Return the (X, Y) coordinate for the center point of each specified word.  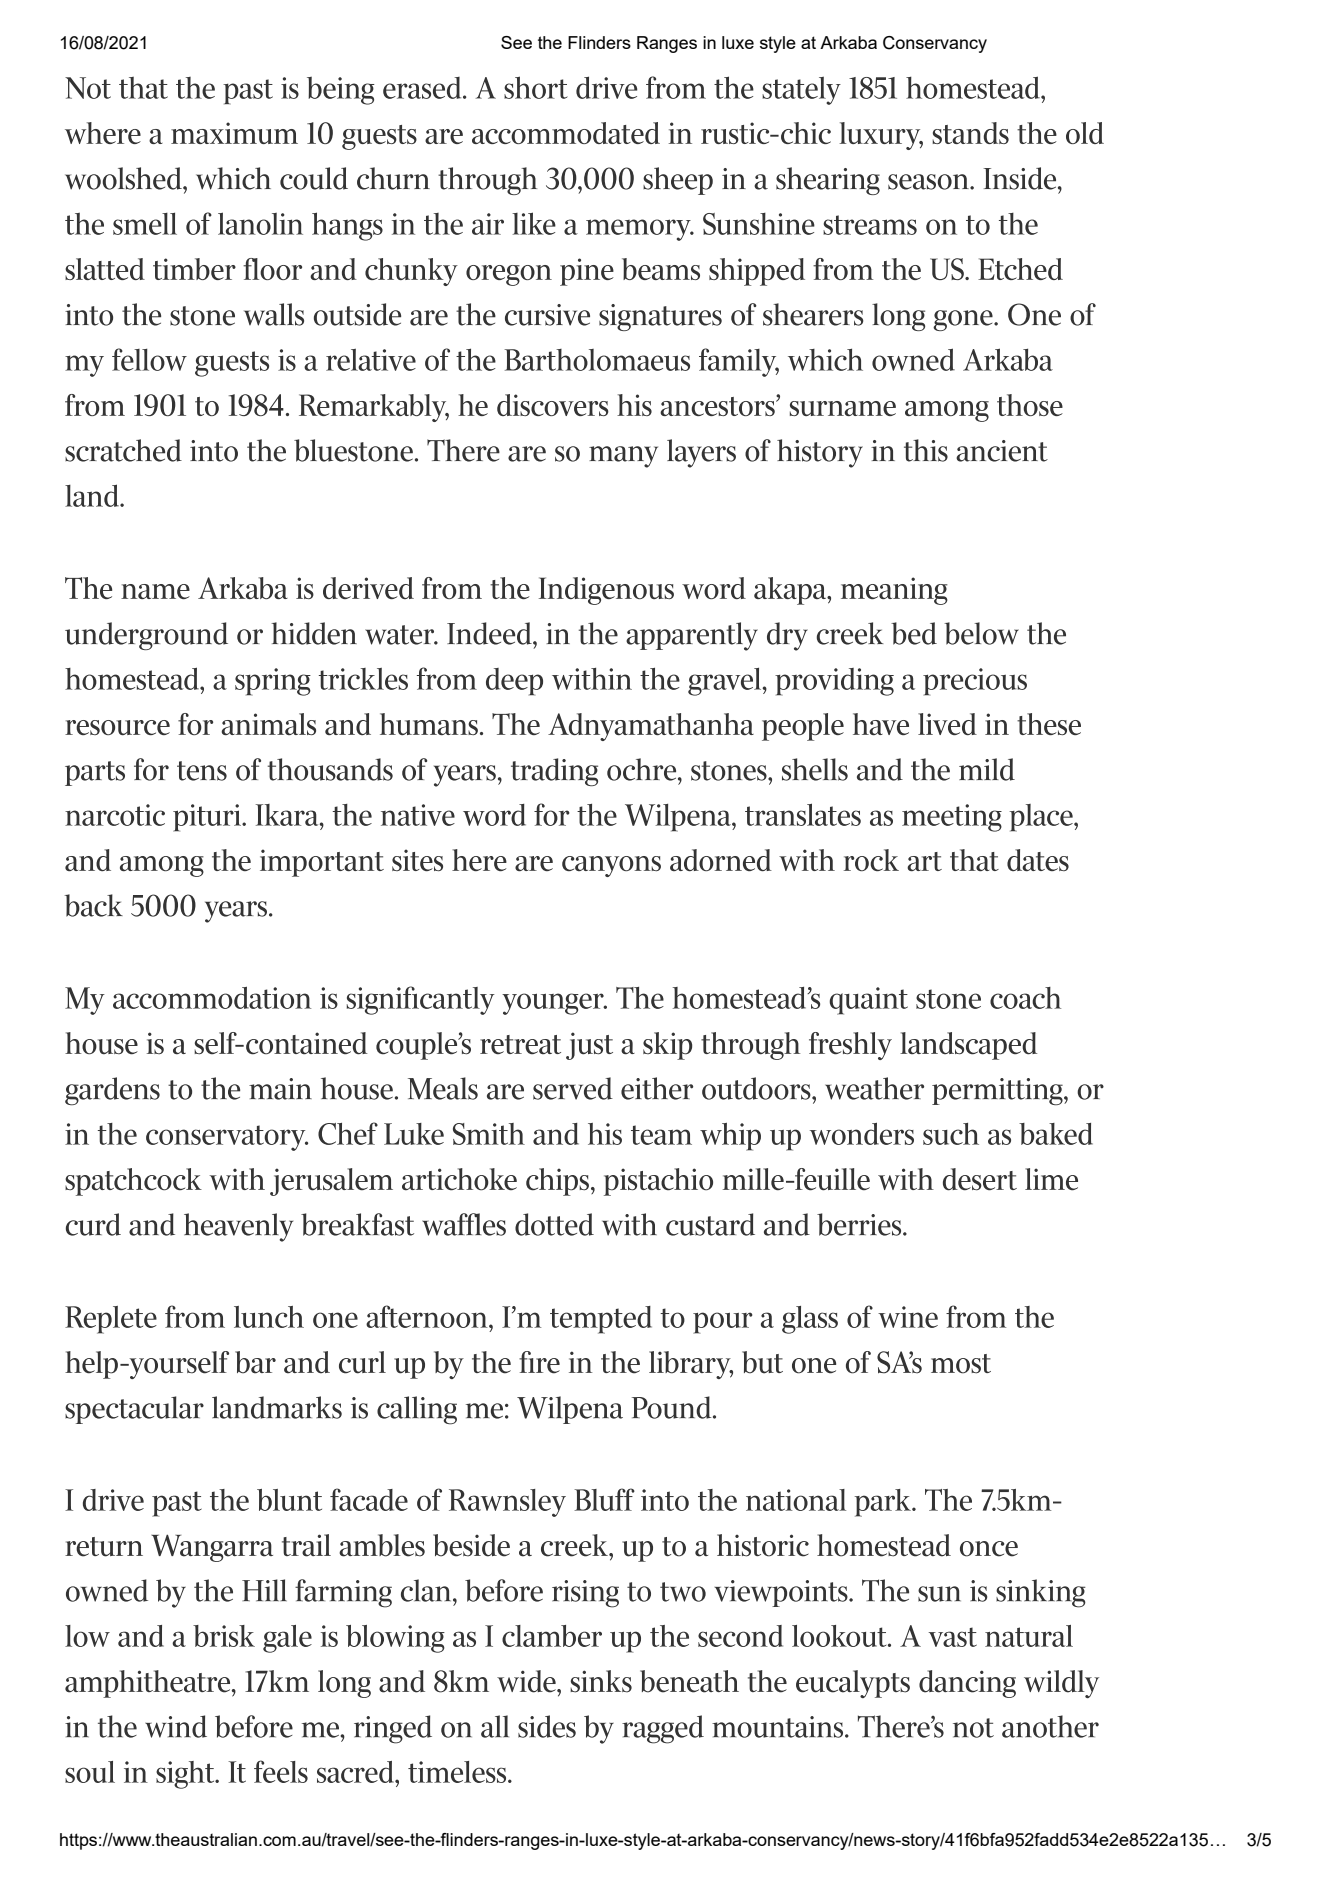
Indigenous (606, 591)
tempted (601, 1320)
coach (1025, 998)
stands (970, 133)
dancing (967, 1684)
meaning (894, 591)
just (589, 1046)
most (961, 1364)
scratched (123, 450)
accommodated (566, 133)
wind (176, 1726)
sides (547, 1726)
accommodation (212, 998)
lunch (269, 1317)
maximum (234, 133)
